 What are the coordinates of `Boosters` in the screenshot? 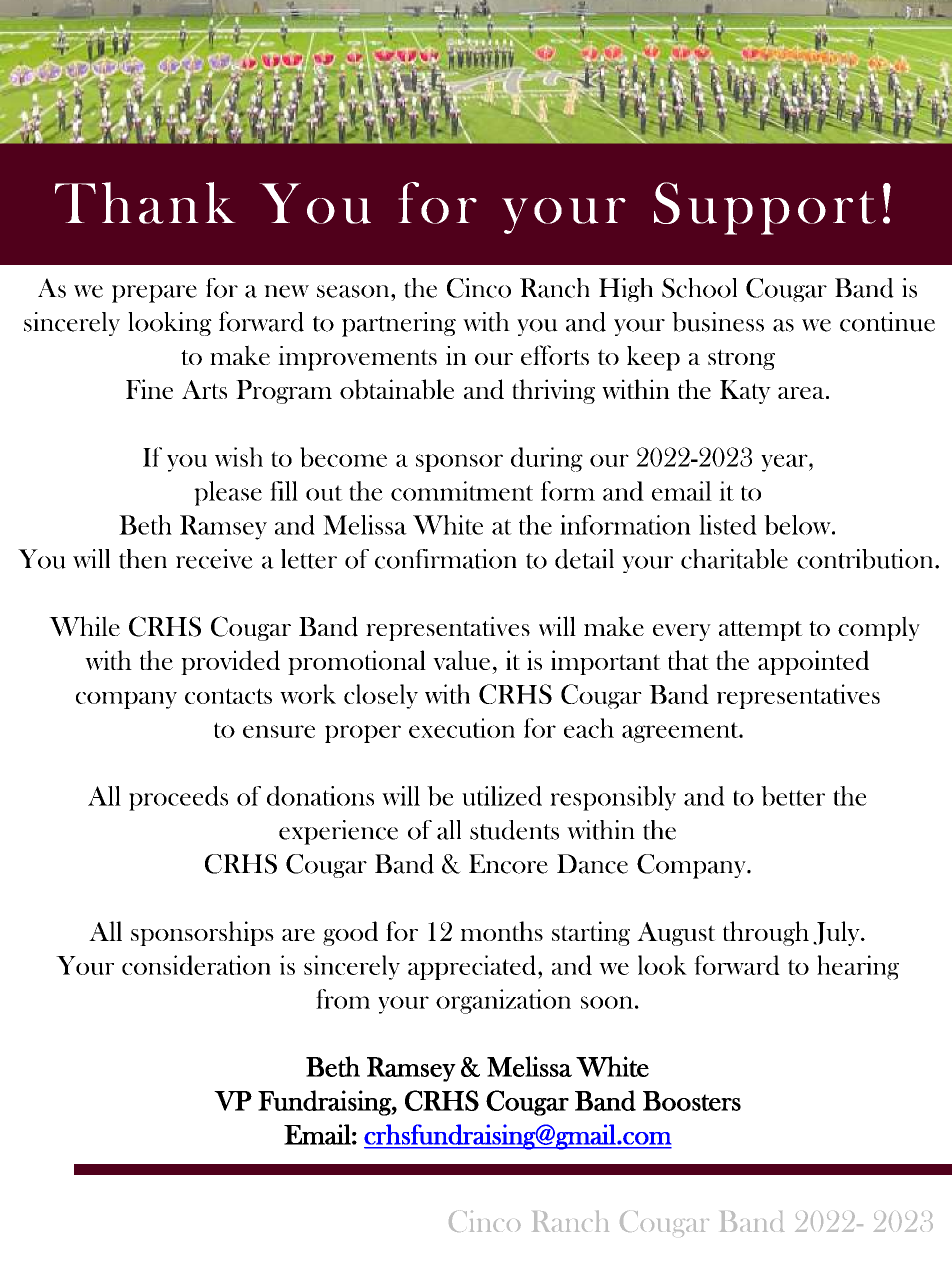 It's located at (692, 1101).
